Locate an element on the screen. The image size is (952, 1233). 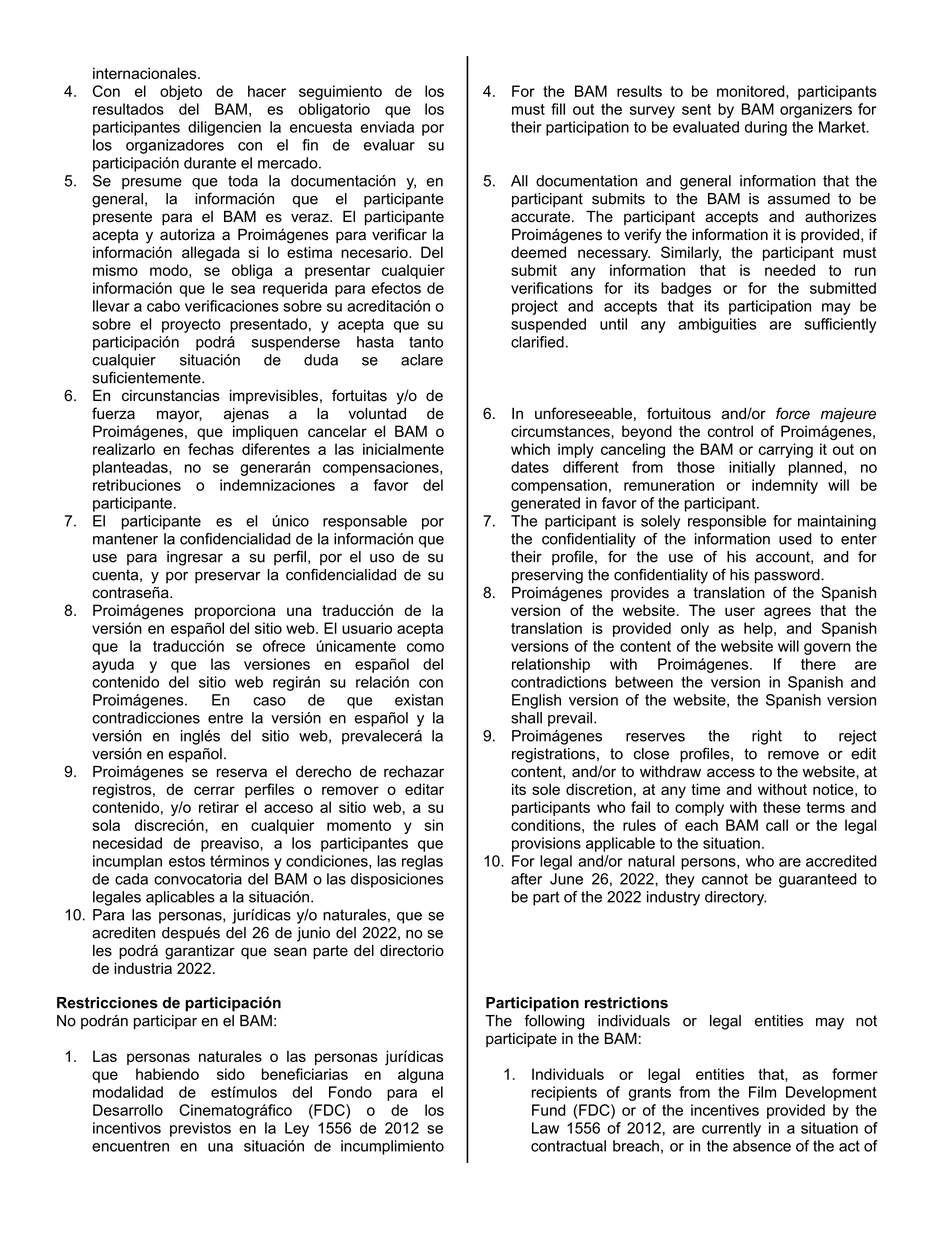
Law is located at coordinates (545, 1128).
